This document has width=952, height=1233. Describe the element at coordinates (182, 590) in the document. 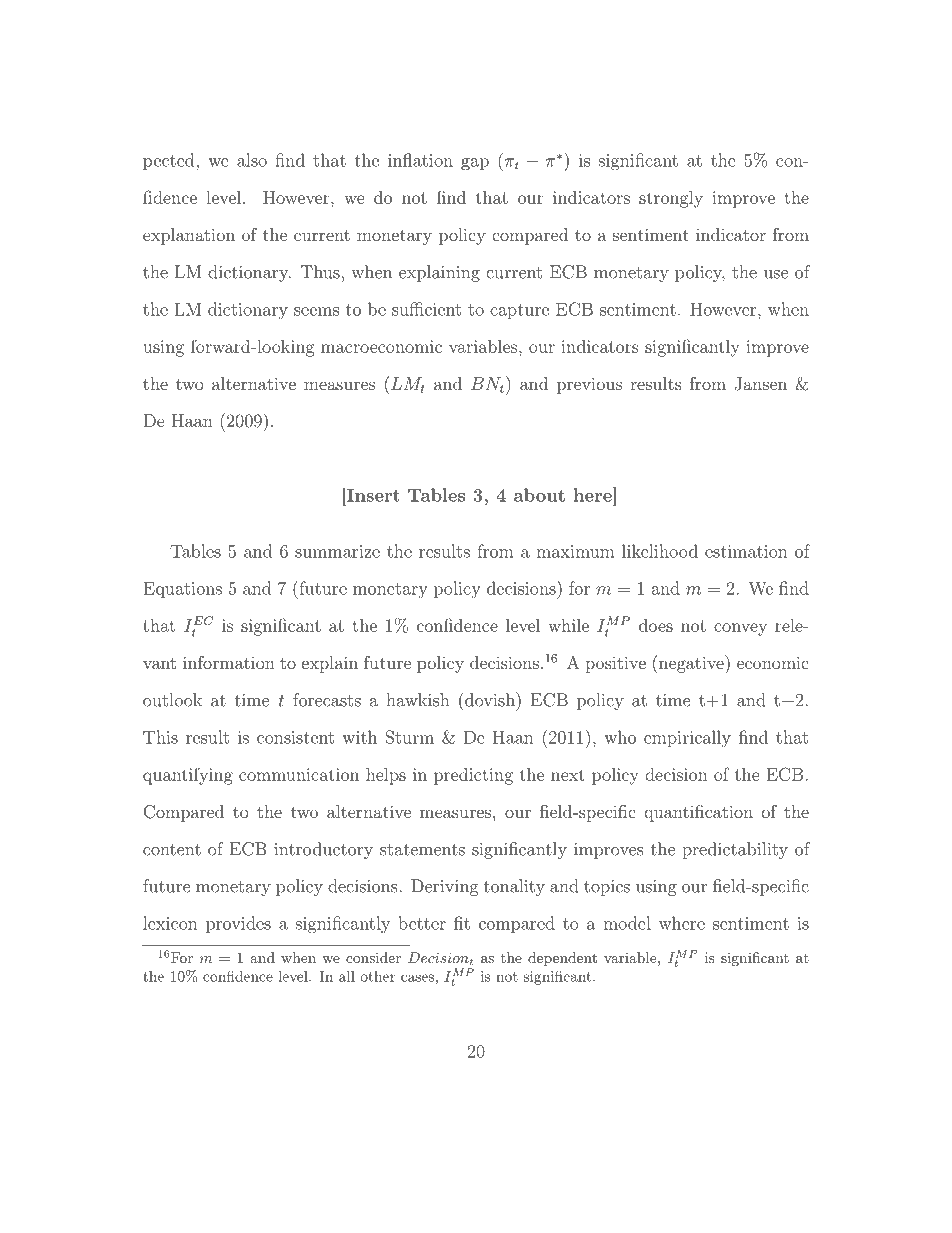

I see `Equations` at that location.
